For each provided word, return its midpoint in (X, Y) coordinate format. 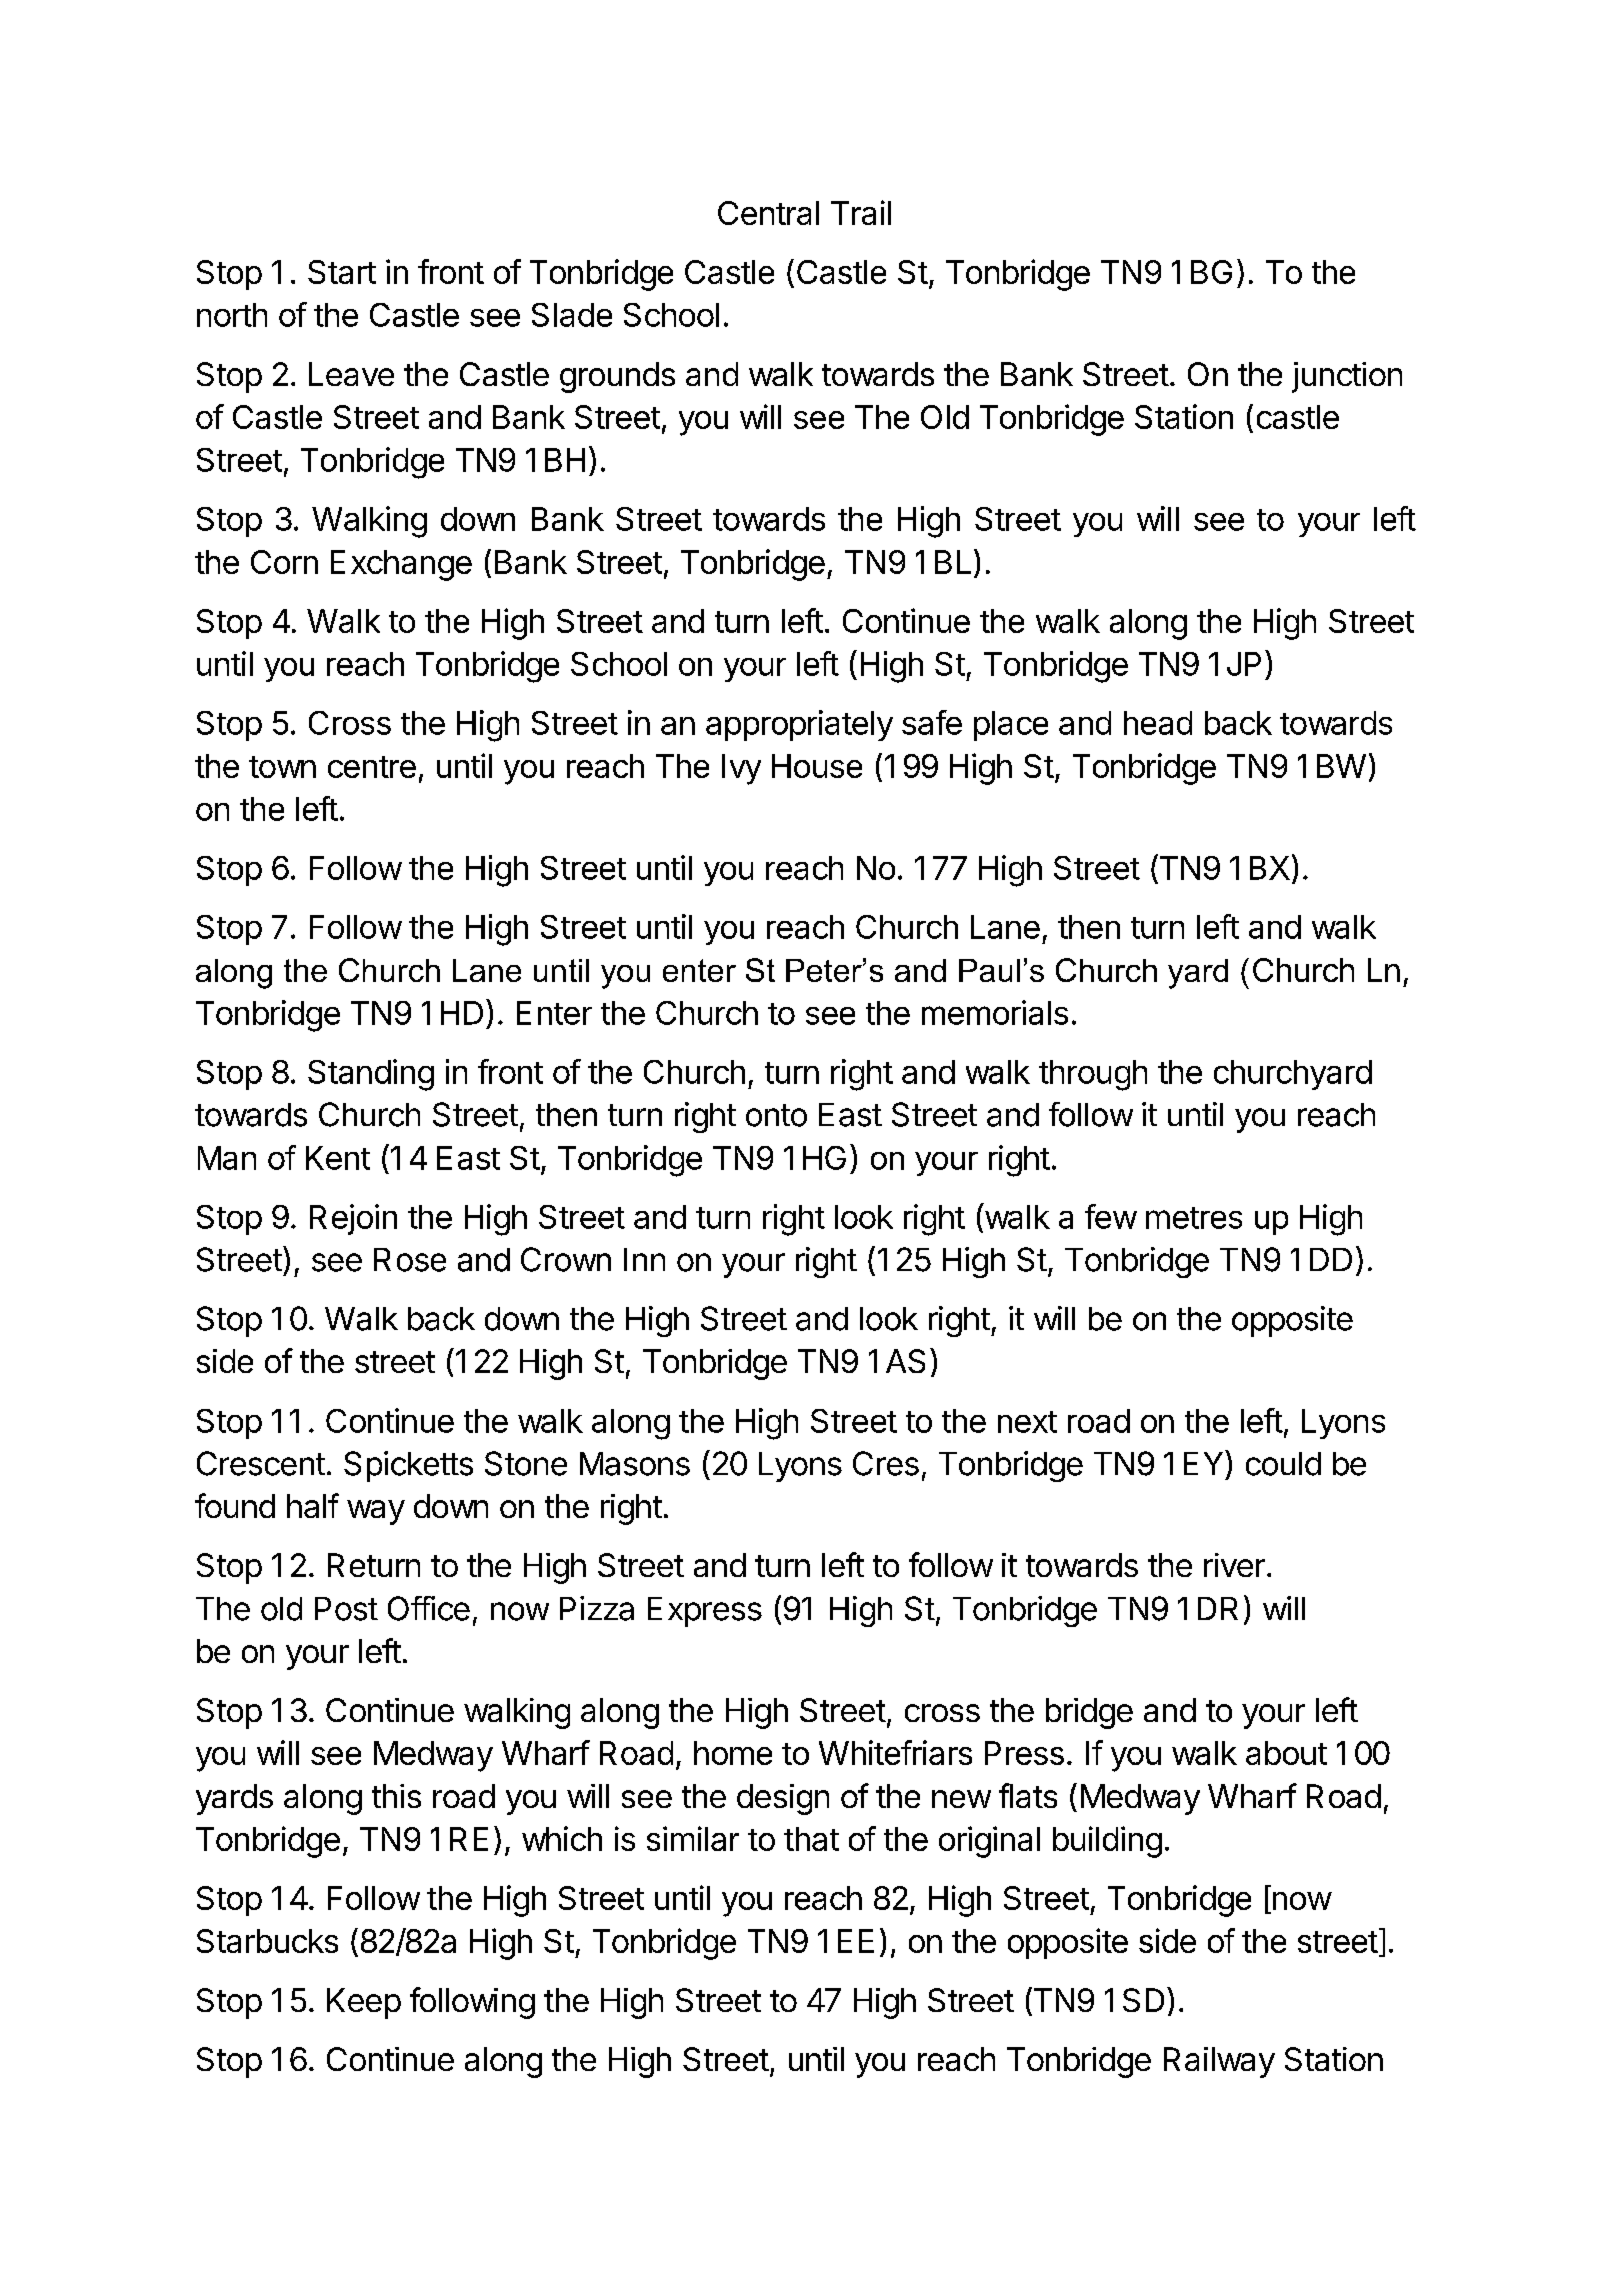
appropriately (799, 725)
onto (776, 1115)
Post (346, 1609)
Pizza (597, 1608)
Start (342, 272)
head (1158, 723)
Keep (364, 2003)
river (1234, 1565)
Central (768, 213)
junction (1347, 377)
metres (1194, 1218)
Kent (338, 1158)
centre (372, 767)
